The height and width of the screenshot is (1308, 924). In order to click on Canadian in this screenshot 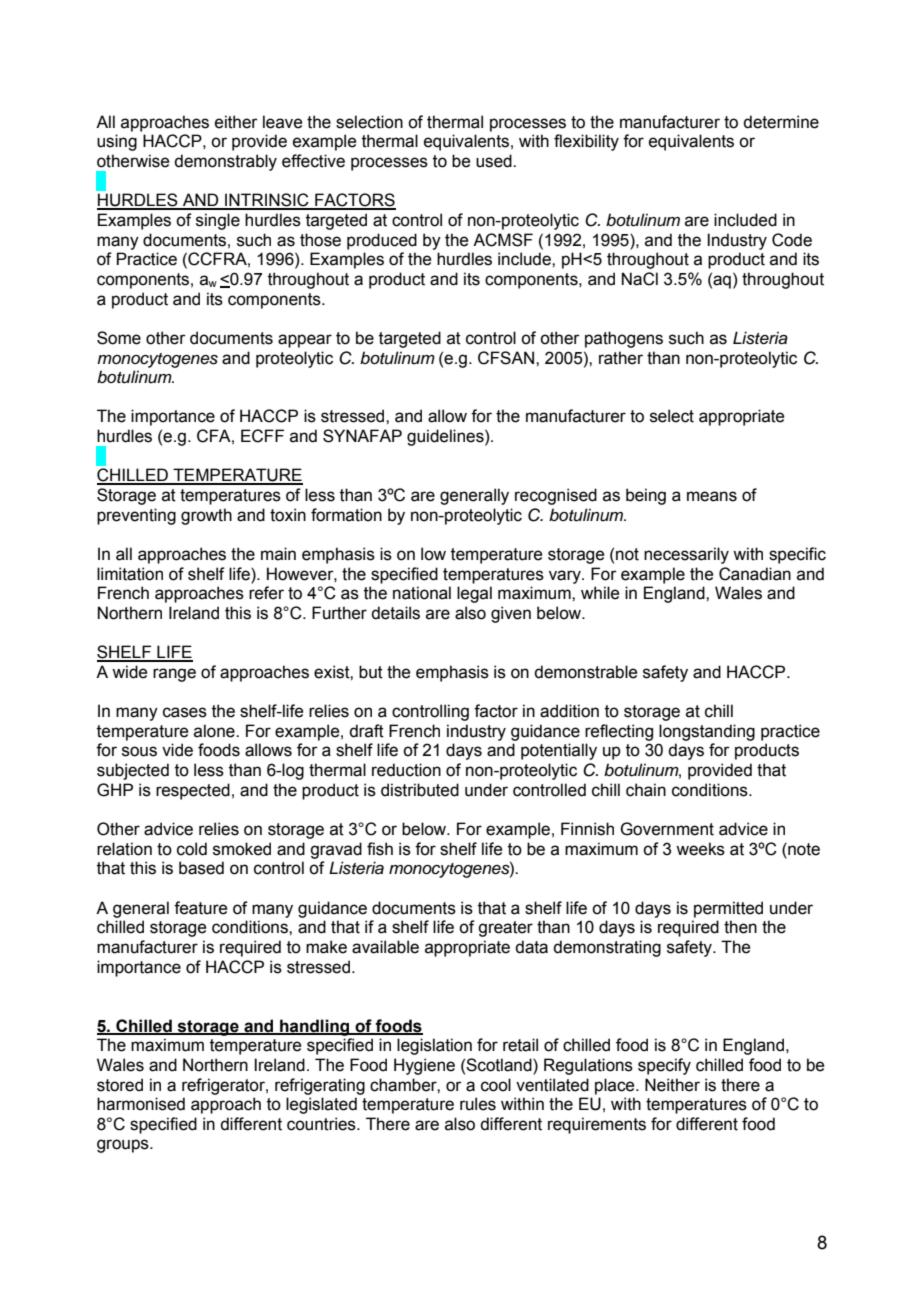, I will do `click(755, 574)`.
